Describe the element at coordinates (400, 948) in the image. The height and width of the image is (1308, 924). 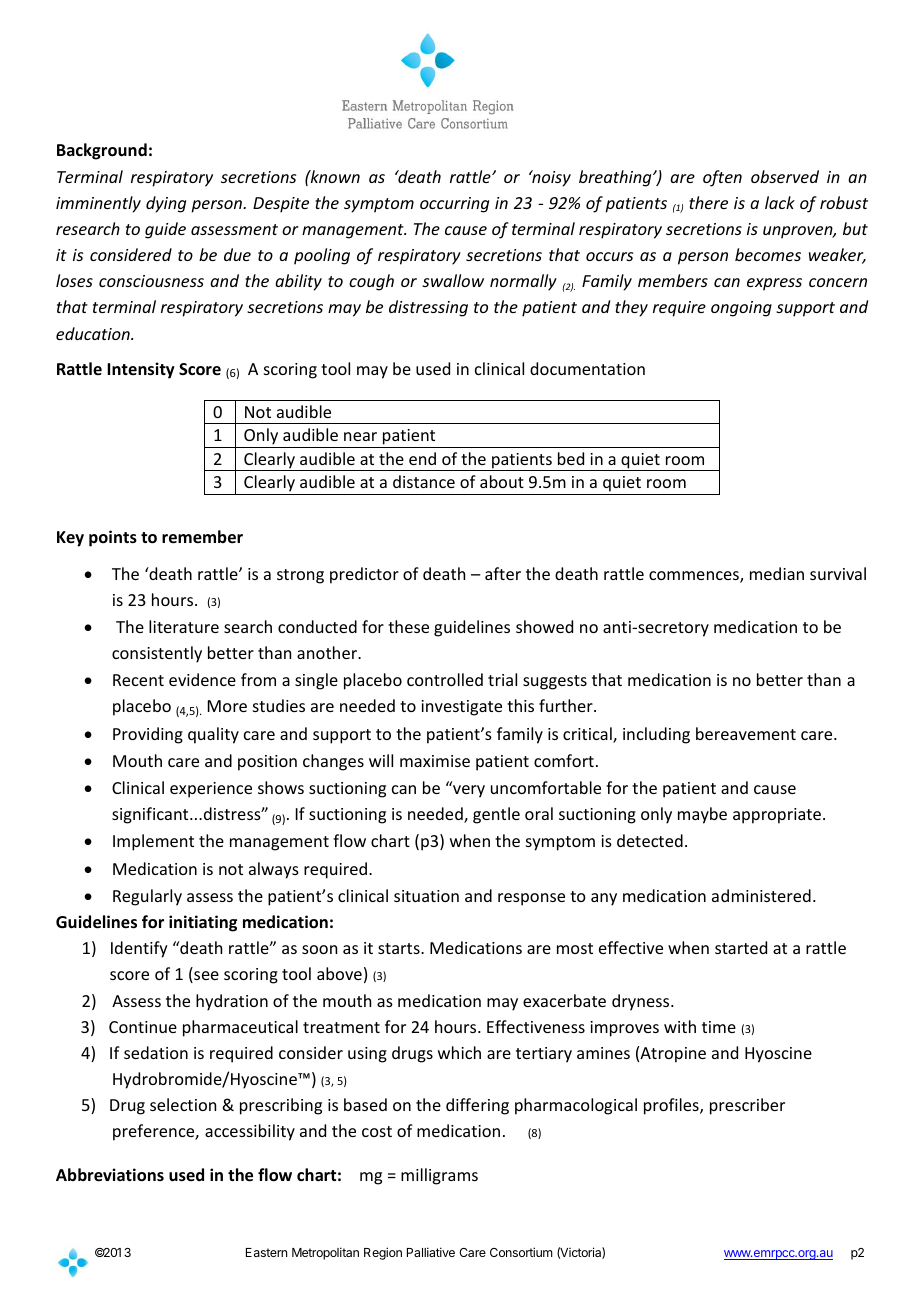
I see `starts` at that location.
